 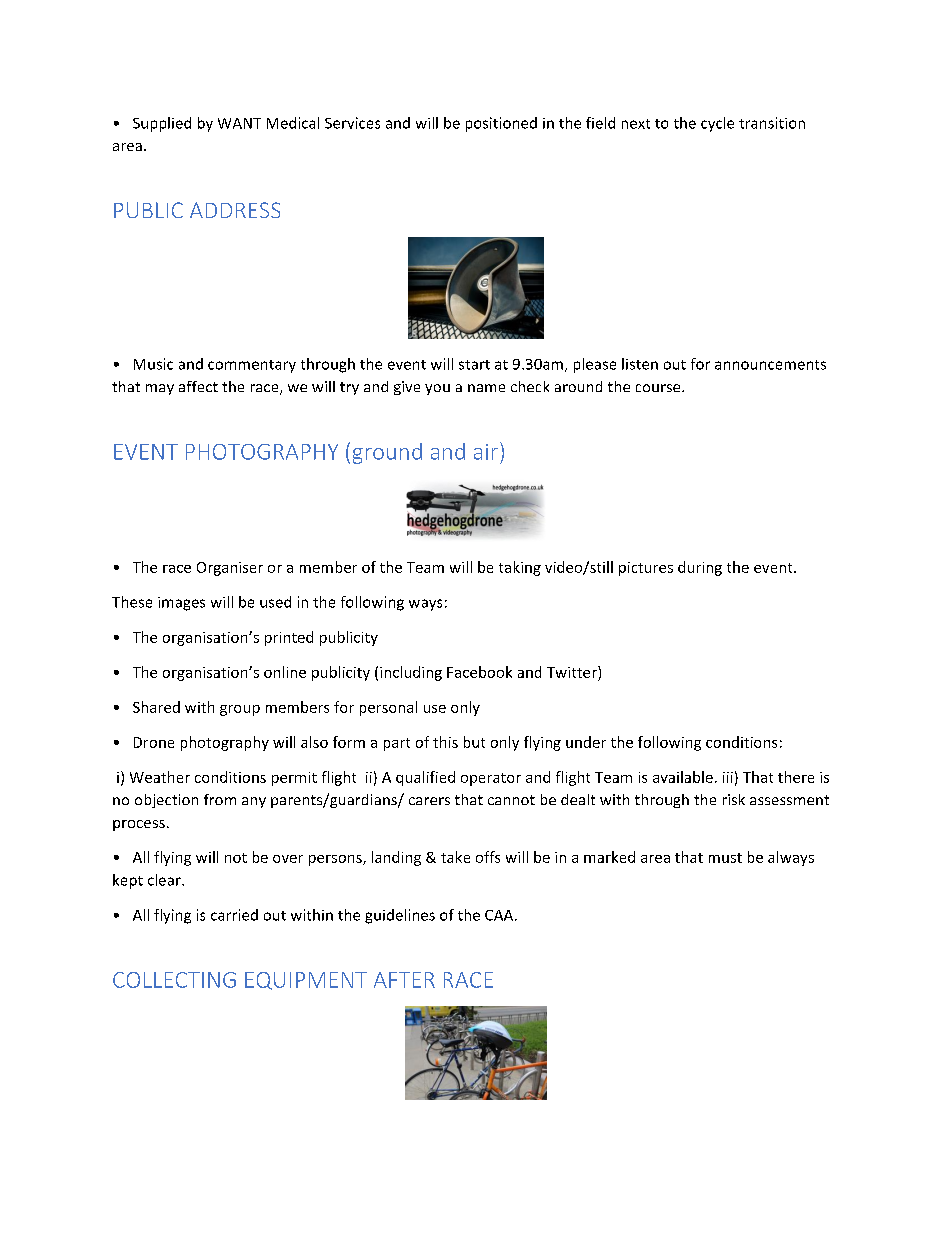 I want to click on COLLECTING, so click(x=174, y=980).
